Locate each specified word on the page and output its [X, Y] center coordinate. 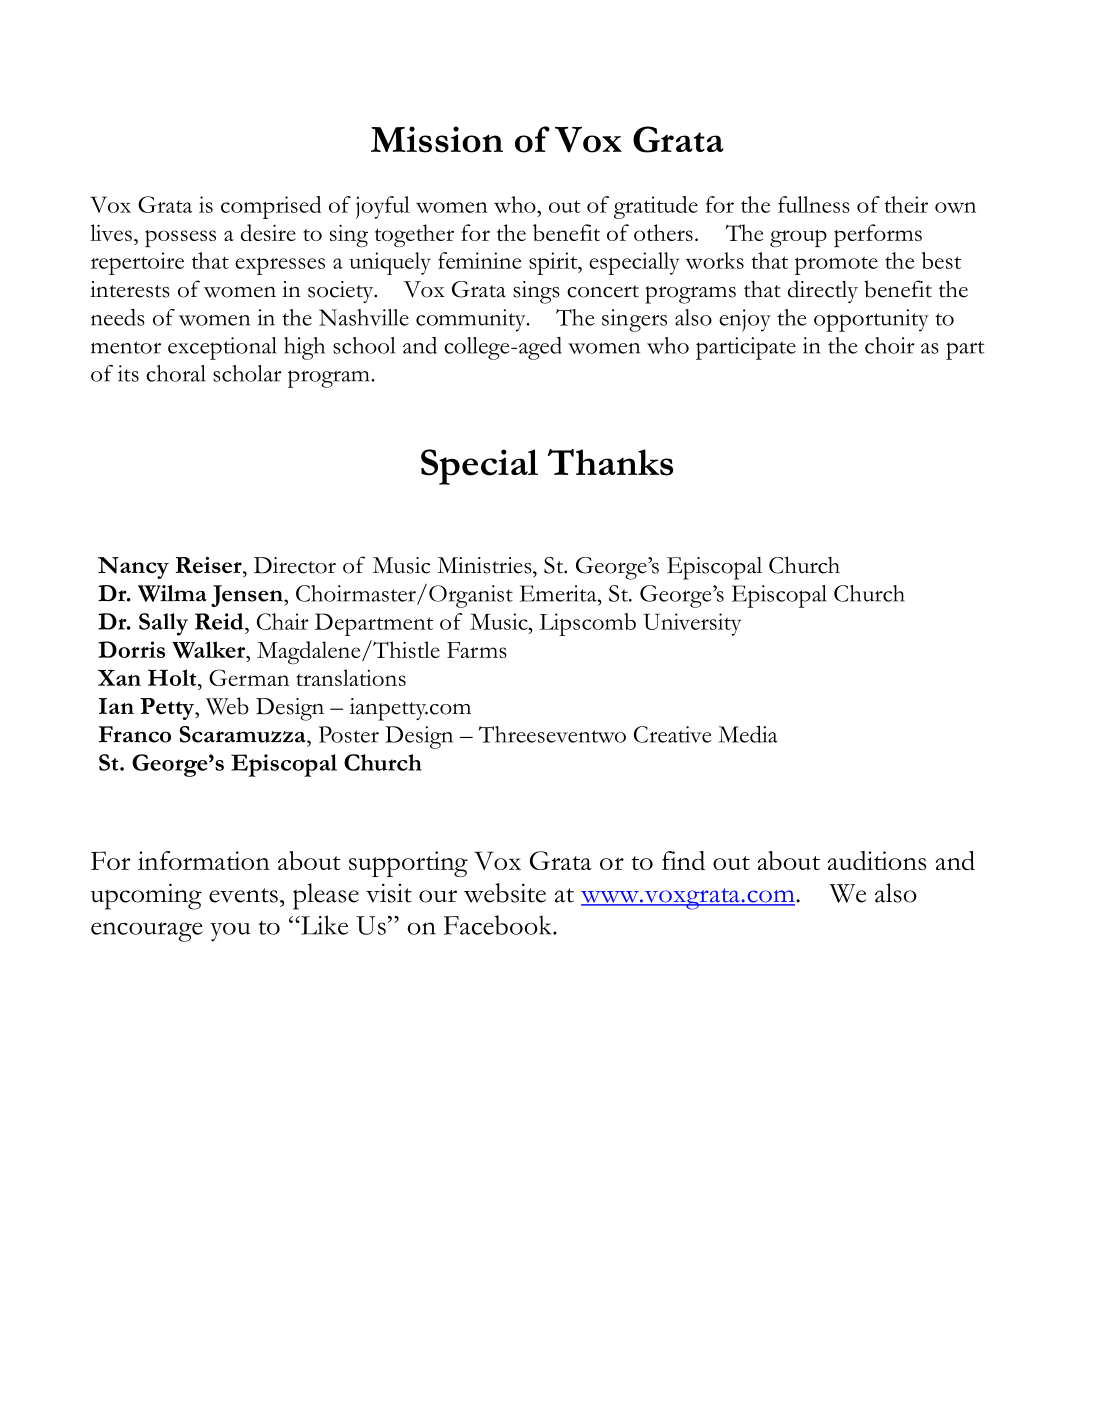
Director [295, 565]
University [692, 624]
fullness [814, 204]
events [243, 895]
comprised [271, 207]
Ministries [485, 565]
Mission [437, 139]
